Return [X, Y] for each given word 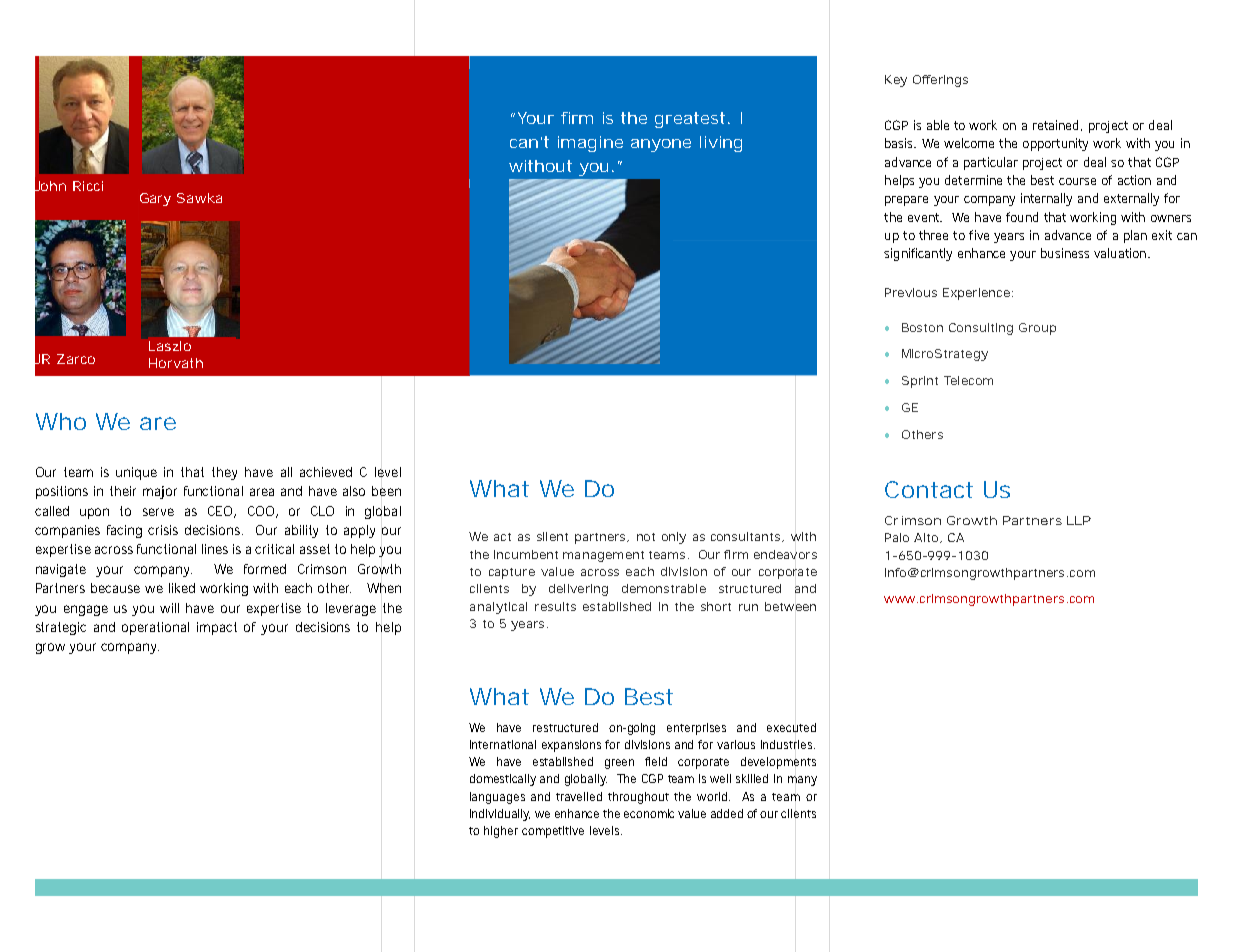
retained [1057, 125]
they [224, 473]
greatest [690, 120]
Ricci [88, 186]
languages [497, 798]
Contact [929, 489]
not [646, 537]
